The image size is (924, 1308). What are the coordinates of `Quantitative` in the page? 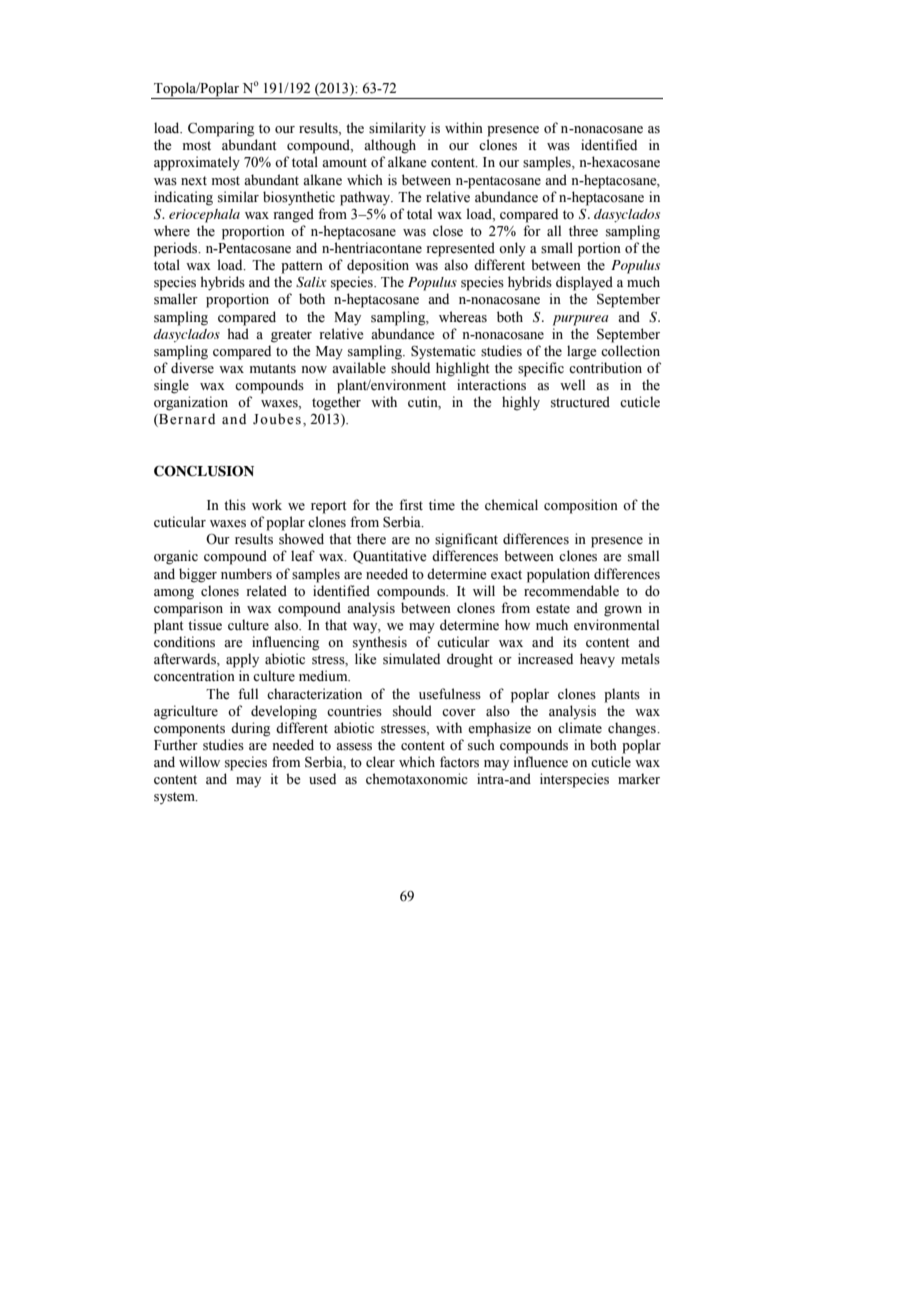 It's located at (390, 557).
